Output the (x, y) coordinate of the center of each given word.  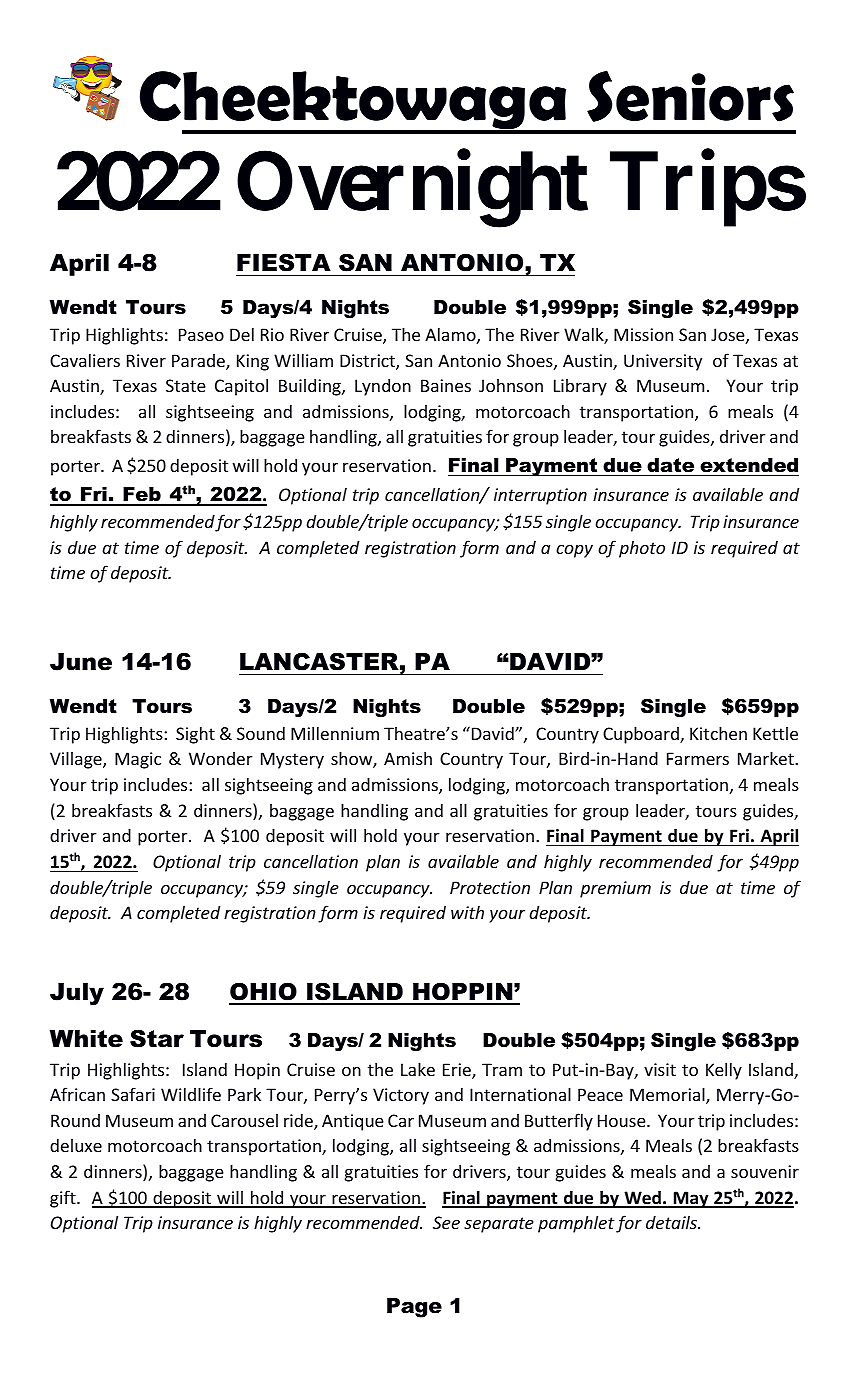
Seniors (690, 96)
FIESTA (284, 262)
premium (615, 889)
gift (64, 1199)
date (670, 465)
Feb (142, 496)
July (77, 994)
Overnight (412, 190)
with (467, 912)
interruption (540, 496)
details (672, 1222)
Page (414, 1308)
